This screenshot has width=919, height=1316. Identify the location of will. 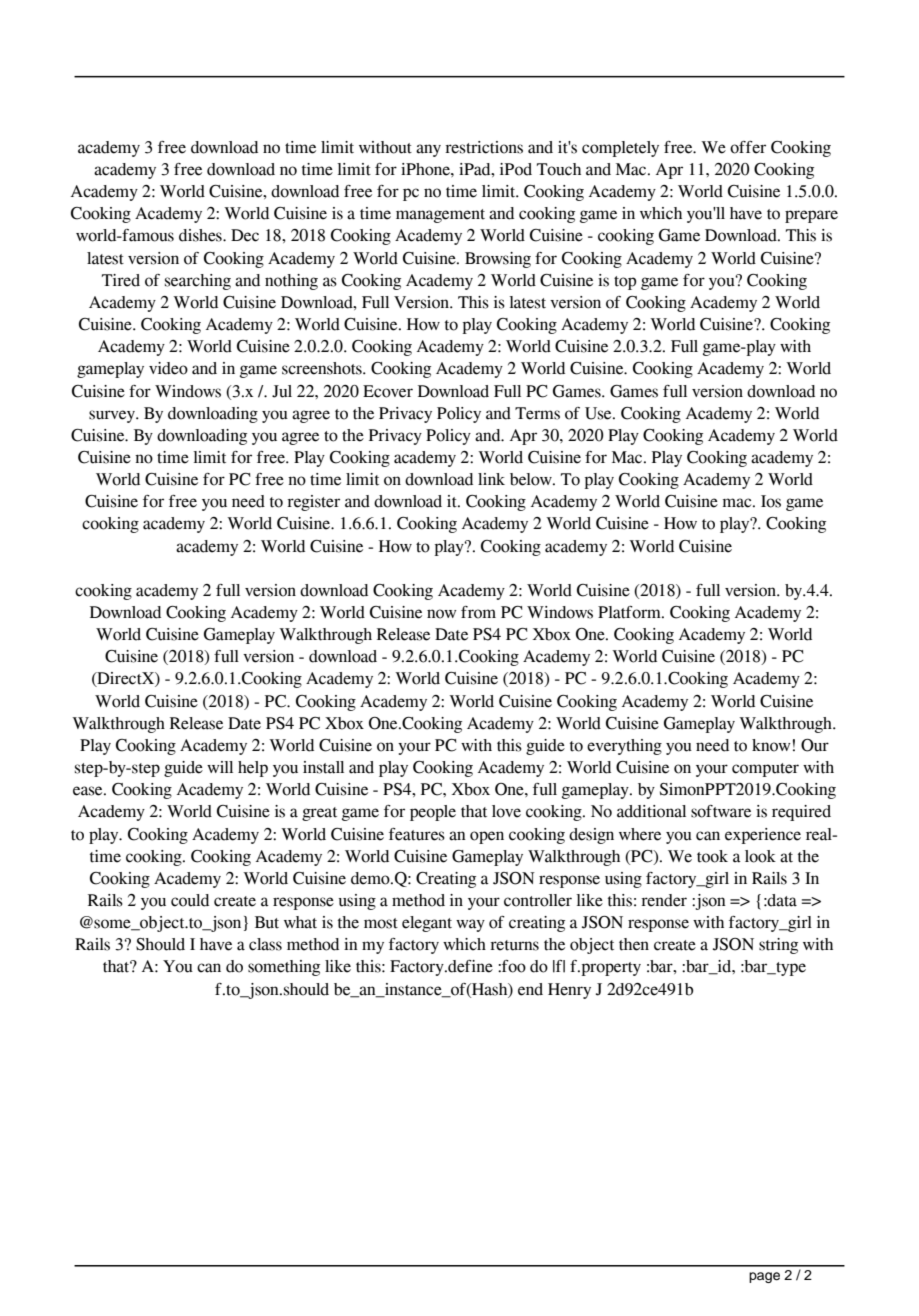
(220, 767).
